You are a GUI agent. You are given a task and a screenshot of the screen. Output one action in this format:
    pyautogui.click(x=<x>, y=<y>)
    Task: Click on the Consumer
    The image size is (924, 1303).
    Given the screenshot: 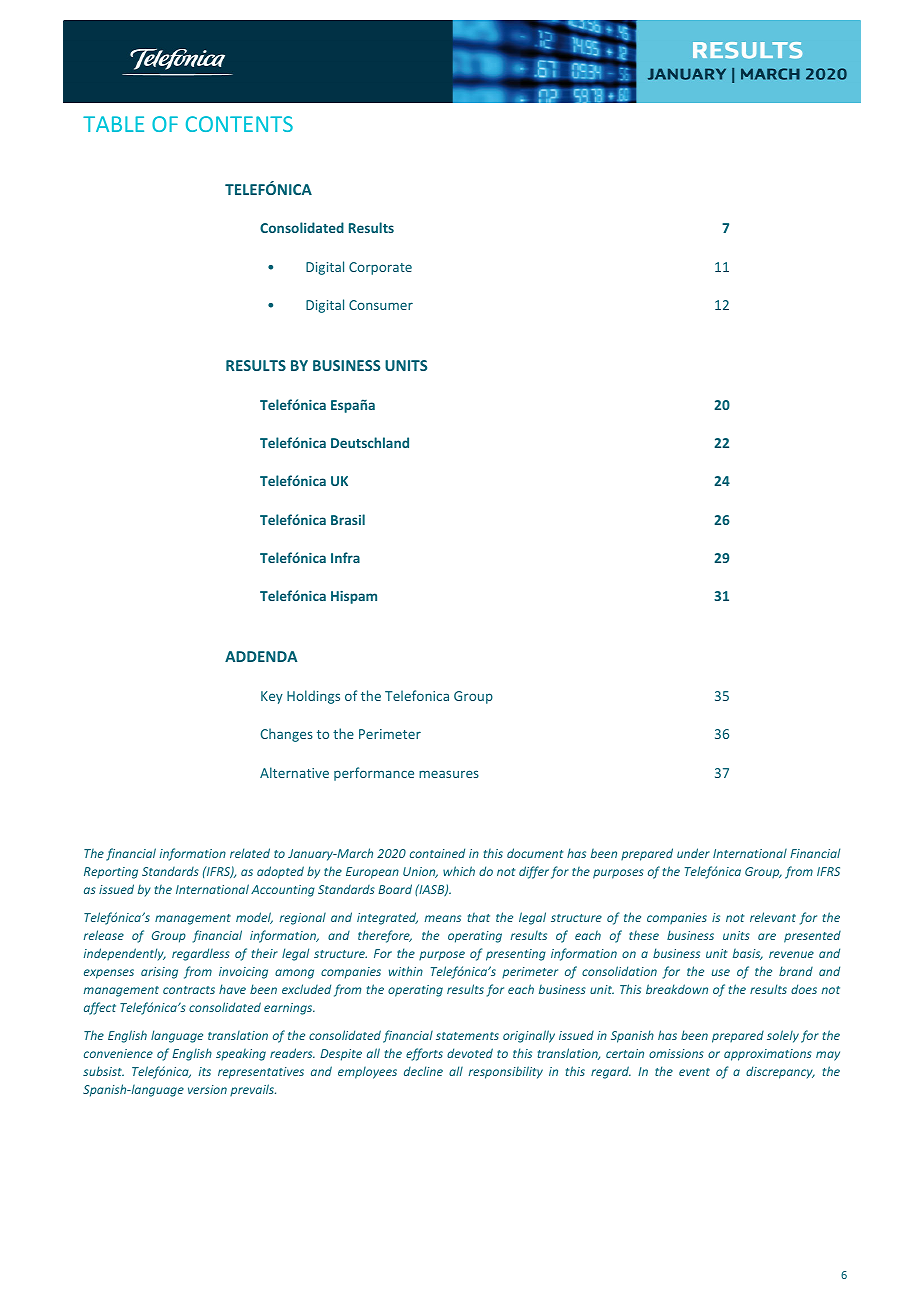 What is the action you would take?
    pyautogui.click(x=381, y=305)
